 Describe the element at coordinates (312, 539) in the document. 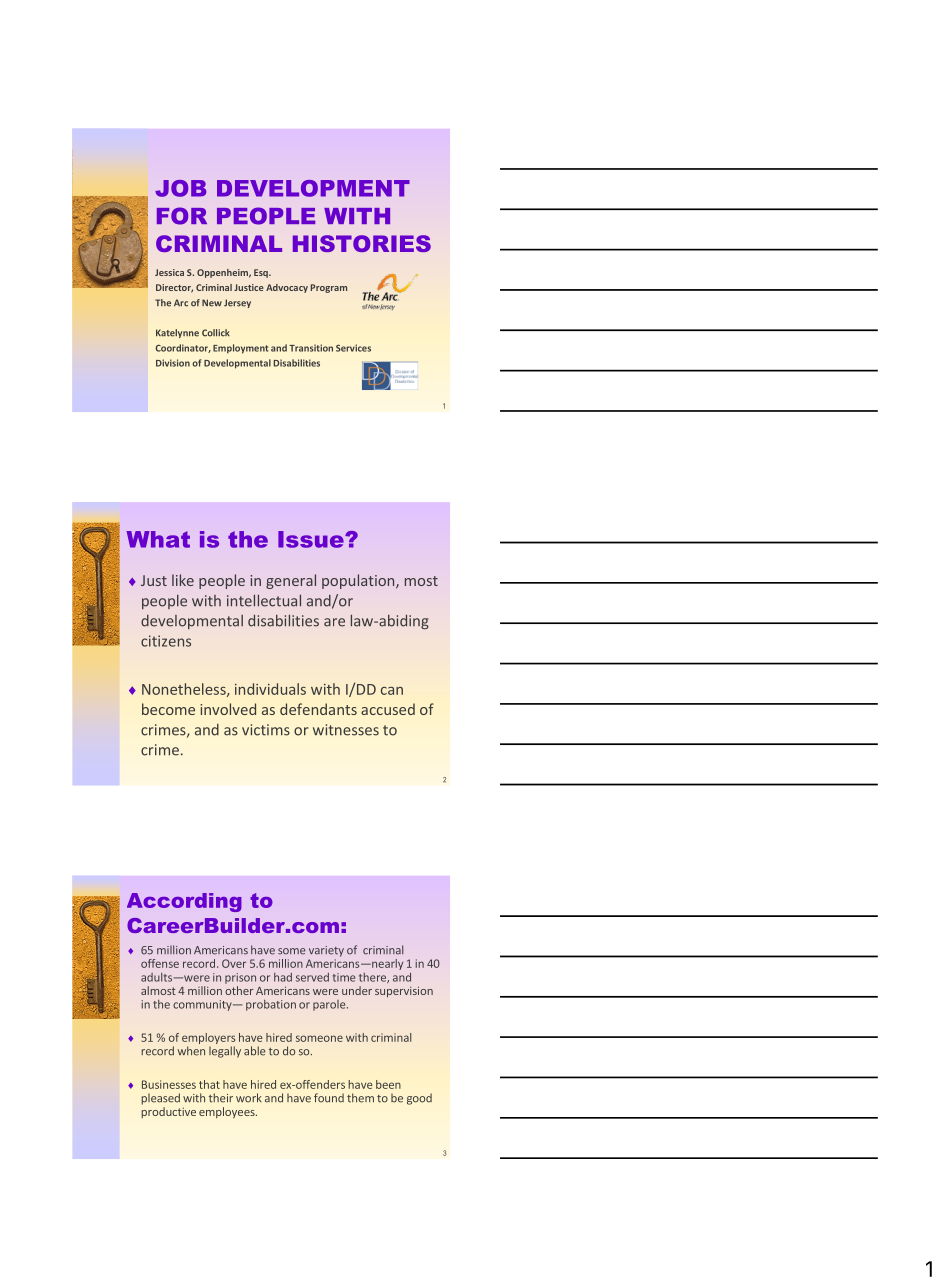

I see `Issue` at that location.
